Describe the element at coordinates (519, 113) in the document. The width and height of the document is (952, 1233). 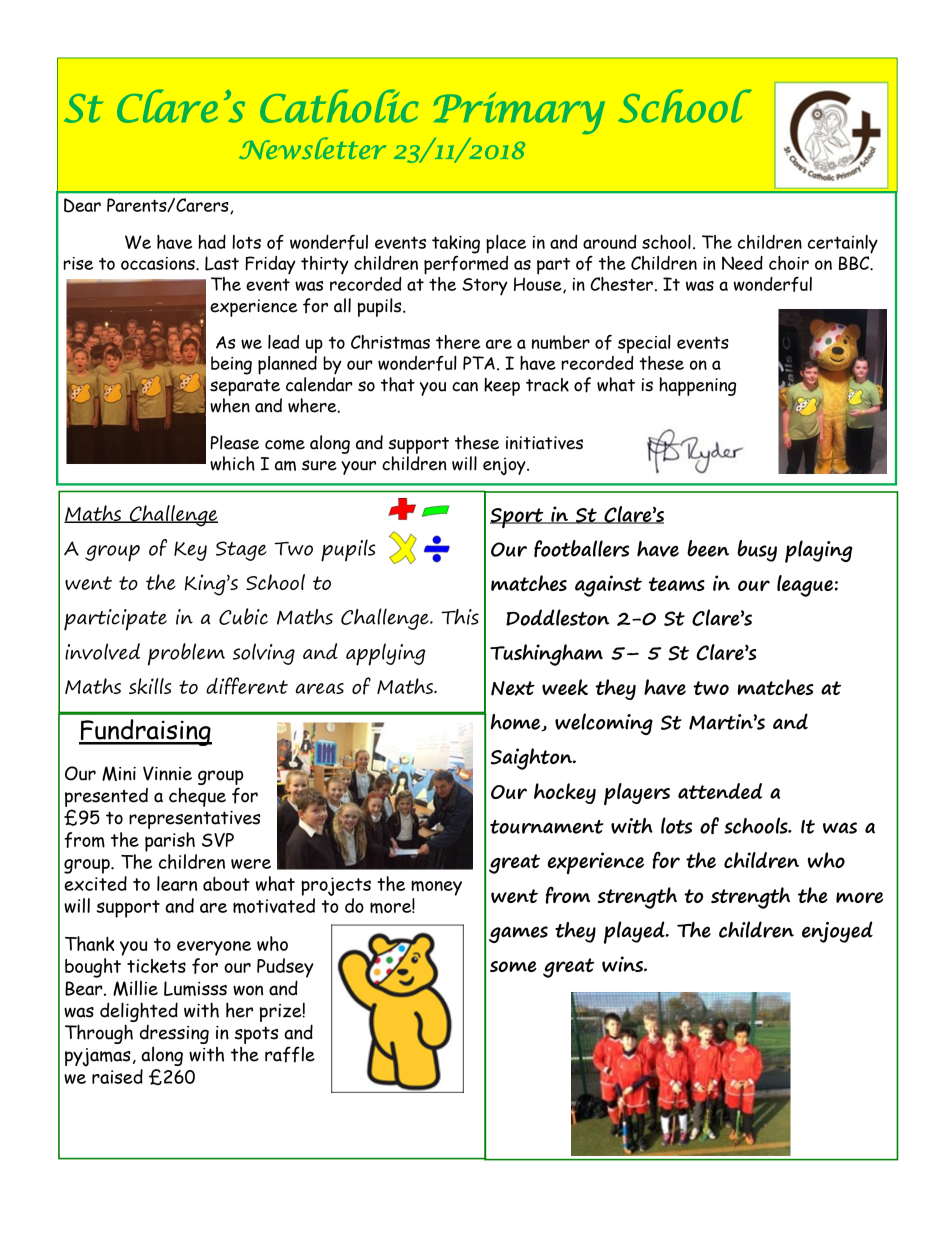
I see `Primary` at that location.
